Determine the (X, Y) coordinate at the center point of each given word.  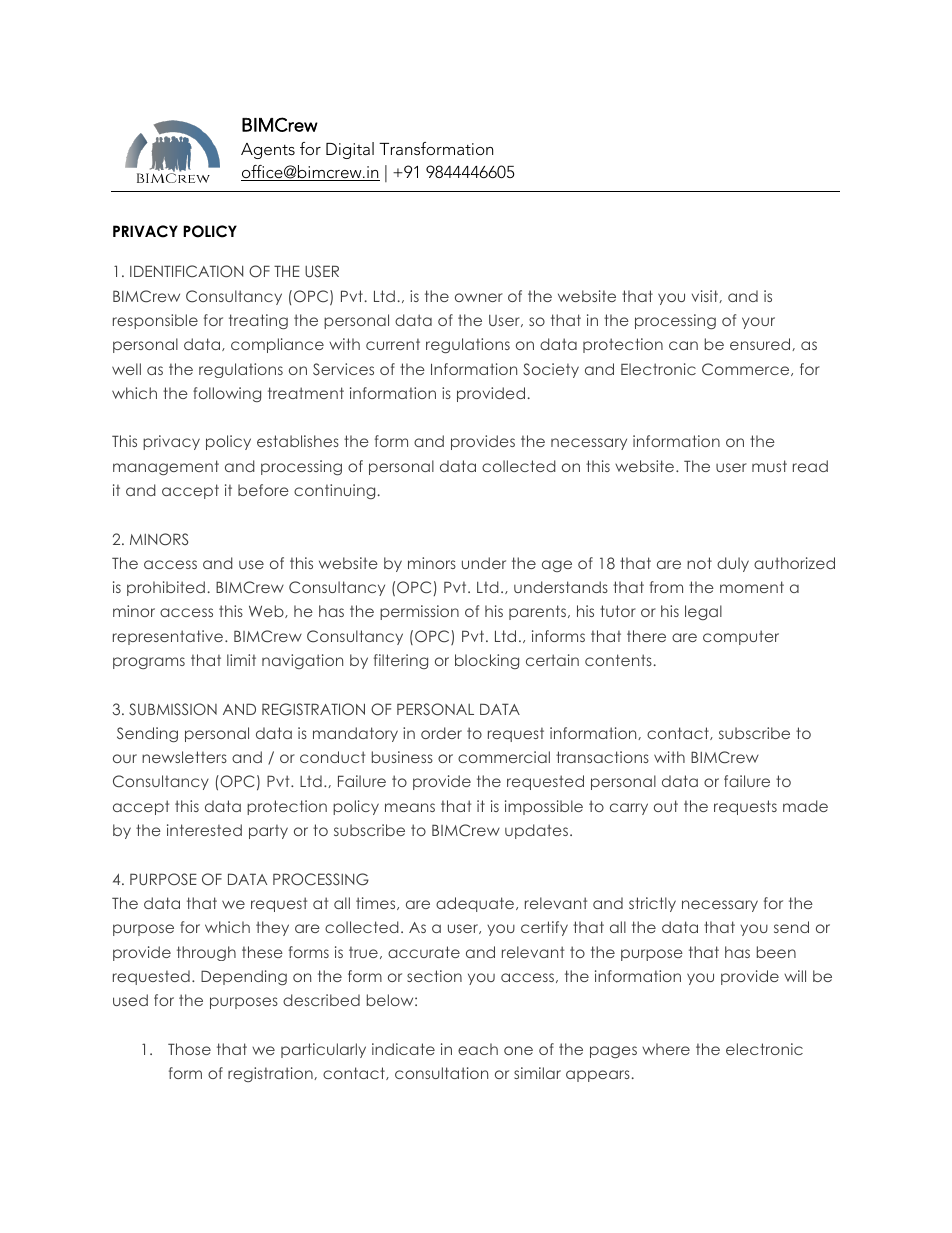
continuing (334, 491)
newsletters (184, 757)
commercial (504, 757)
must (769, 466)
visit (706, 296)
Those (189, 1049)
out (666, 806)
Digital (350, 150)
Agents (268, 151)
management (166, 467)
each (478, 1049)
